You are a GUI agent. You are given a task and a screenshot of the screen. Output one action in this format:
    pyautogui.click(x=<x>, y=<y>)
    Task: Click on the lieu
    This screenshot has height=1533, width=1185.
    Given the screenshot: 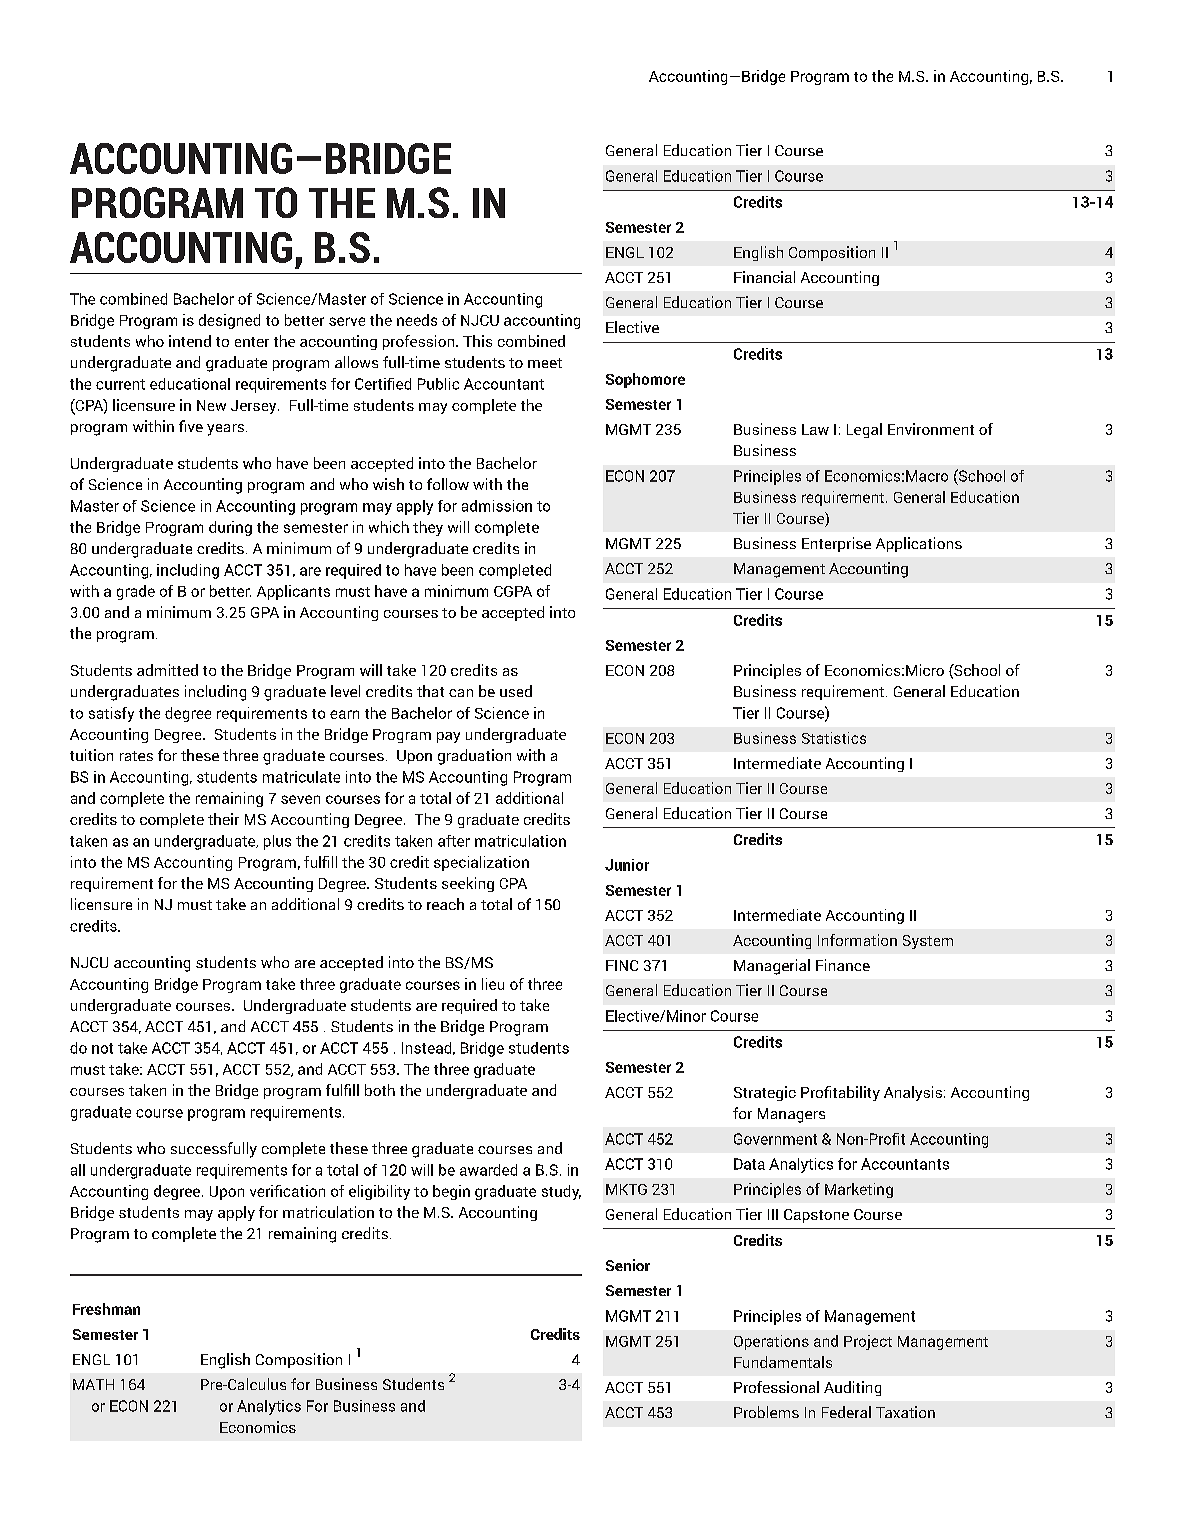 What is the action you would take?
    pyautogui.click(x=493, y=984)
